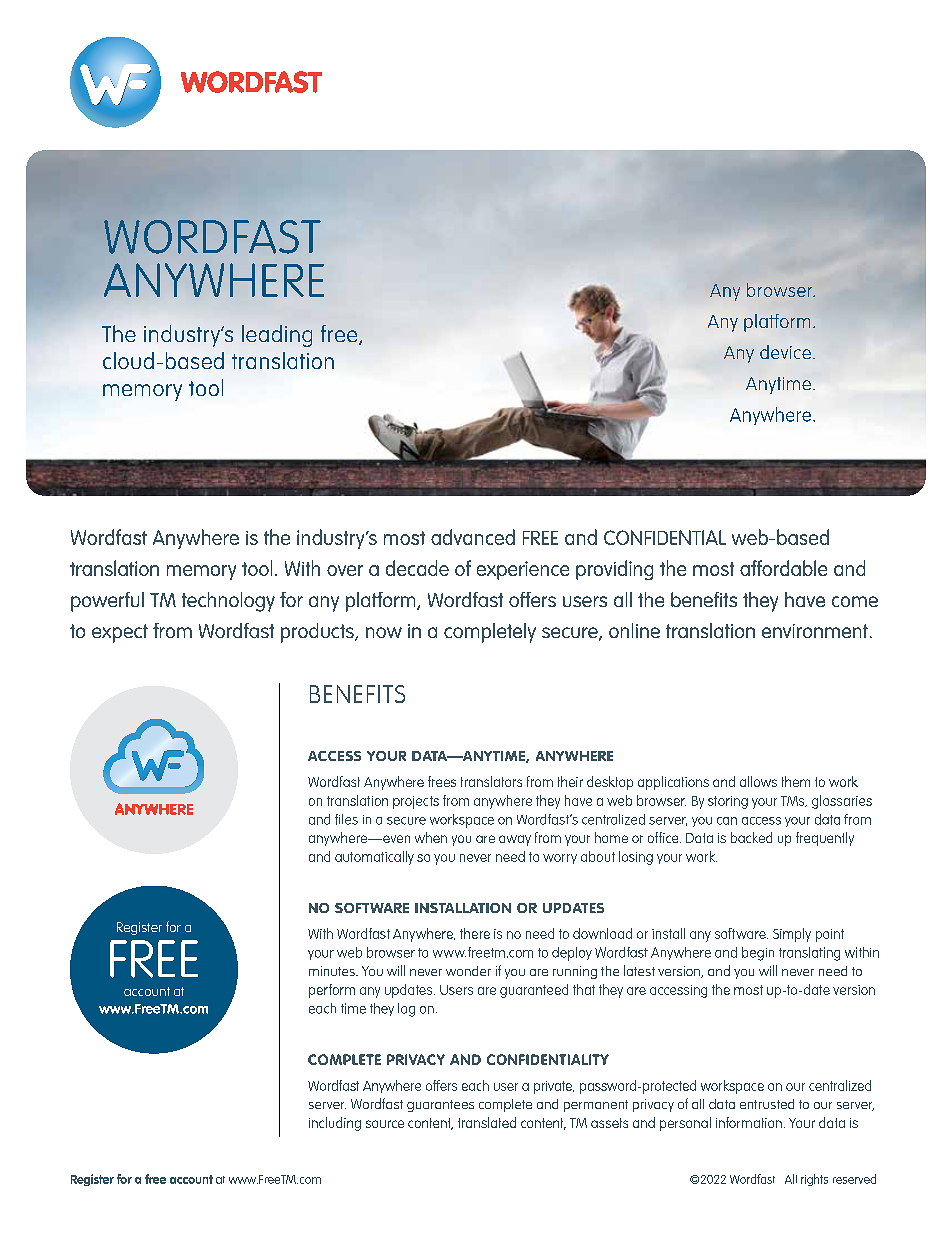 The height and width of the screenshot is (1233, 952). What do you see at coordinates (277, 336) in the screenshot?
I see `leading` at bounding box center [277, 336].
